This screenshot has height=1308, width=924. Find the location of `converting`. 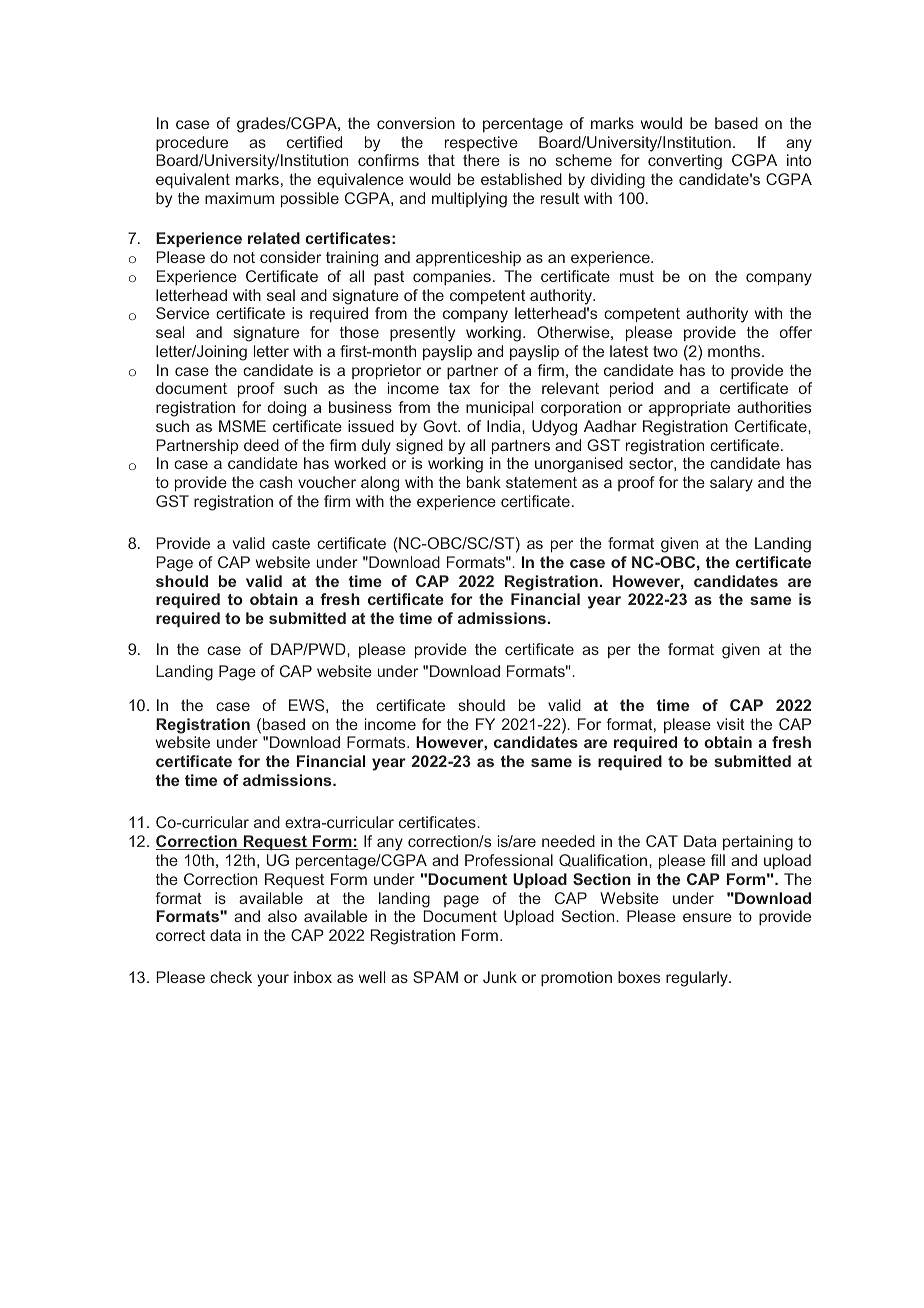

converting is located at coordinates (685, 162).
